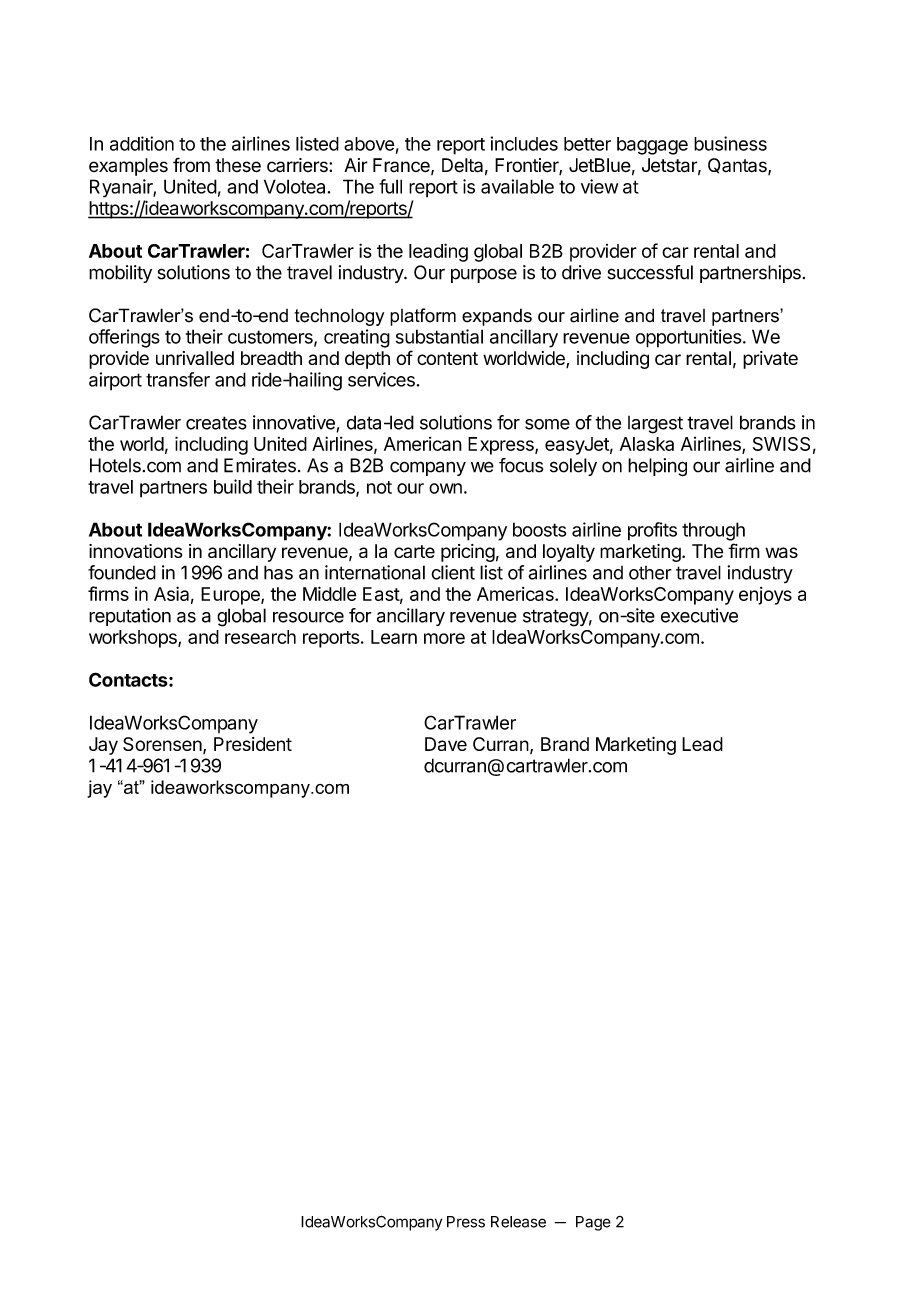 This screenshot has height=1308, width=924. What do you see at coordinates (134, 639) in the screenshot?
I see `workshops` at bounding box center [134, 639].
